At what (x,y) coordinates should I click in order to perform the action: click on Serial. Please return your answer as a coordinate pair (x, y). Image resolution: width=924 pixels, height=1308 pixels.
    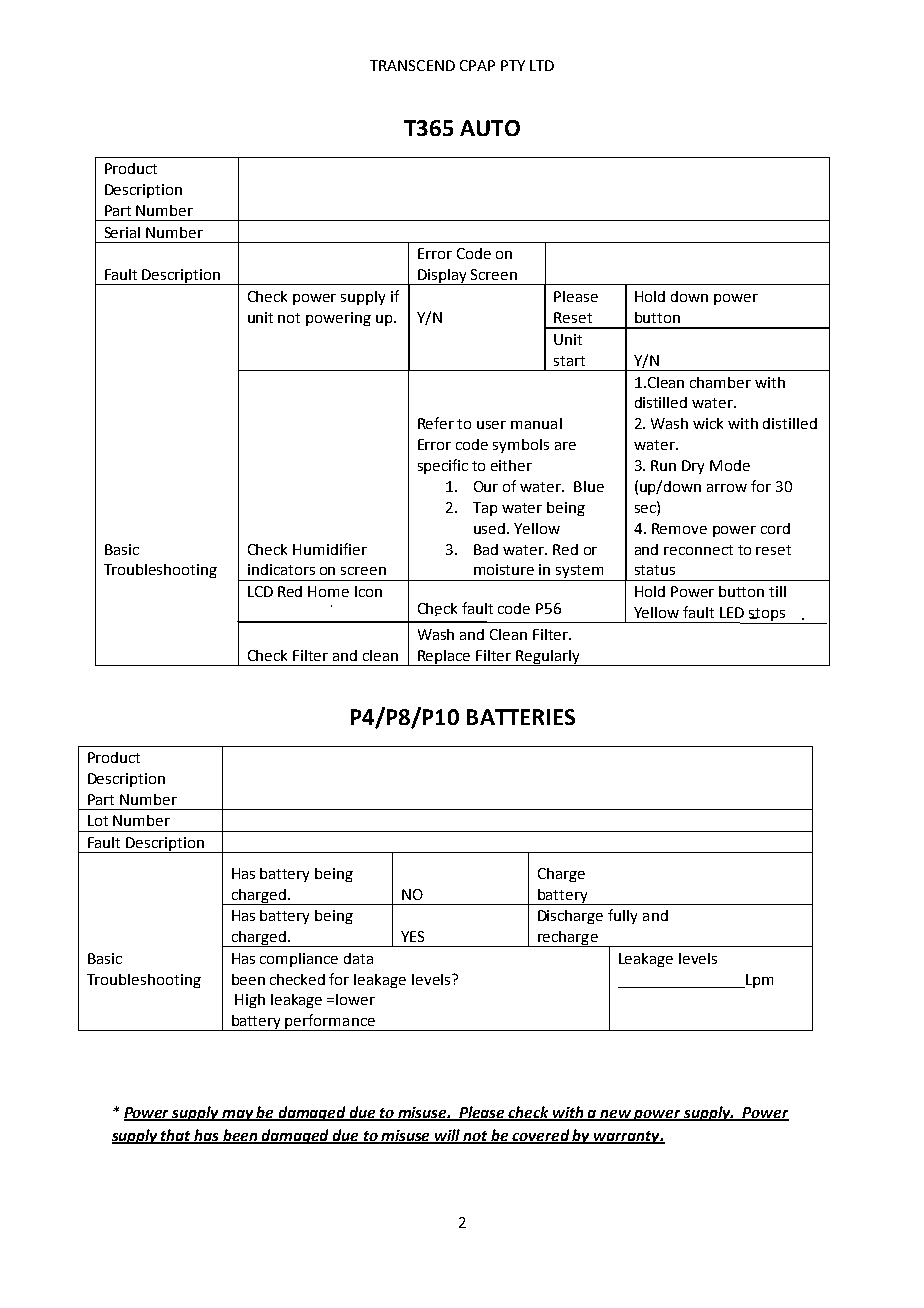
    Looking at the image, I should click on (122, 232).
